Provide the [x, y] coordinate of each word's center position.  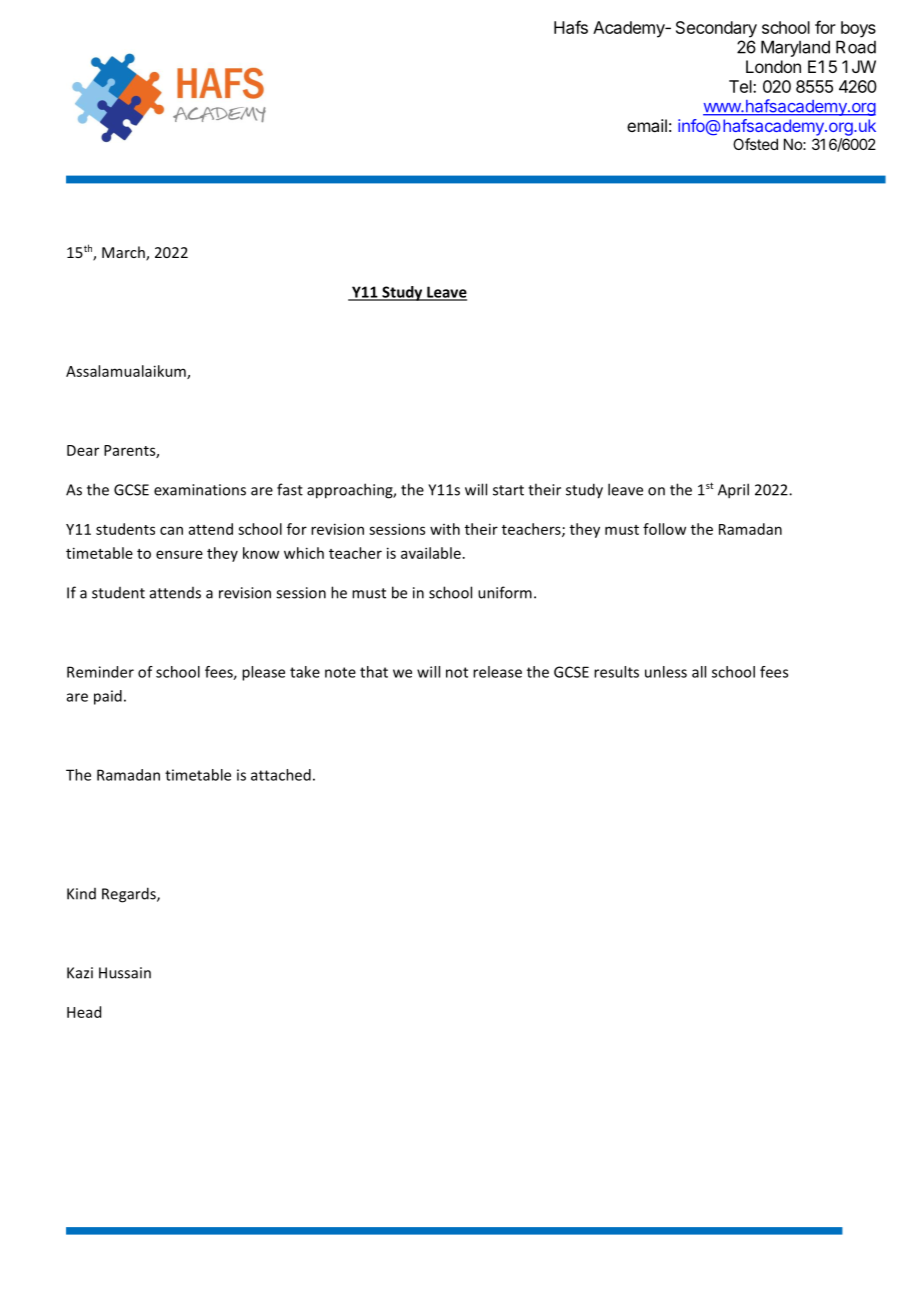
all [699, 672]
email [647, 125]
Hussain [125, 973]
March [124, 253]
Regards [130, 895]
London [773, 66]
